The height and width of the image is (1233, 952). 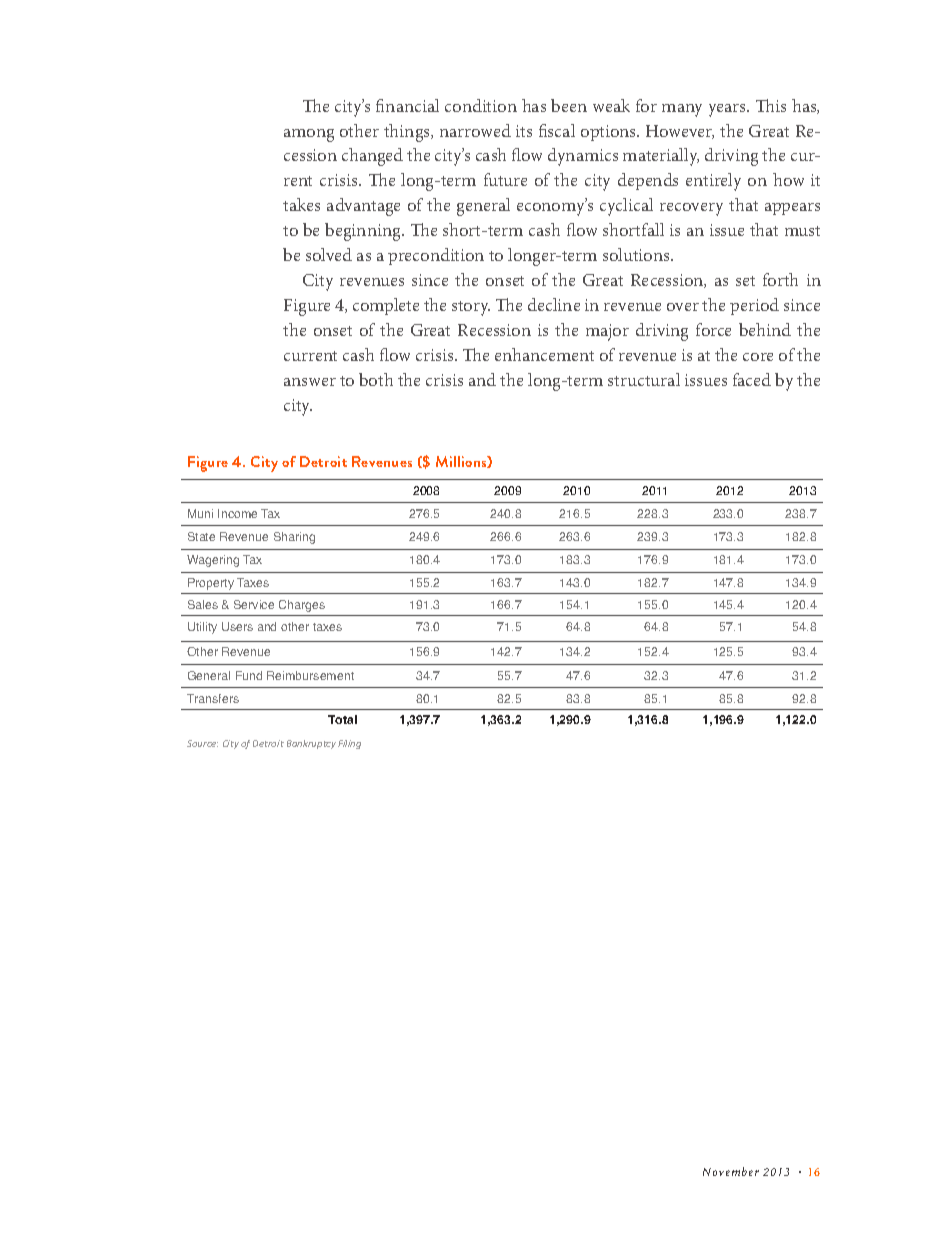 What do you see at coordinates (342, 719) in the image?
I see `Total` at bounding box center [342, 719].
